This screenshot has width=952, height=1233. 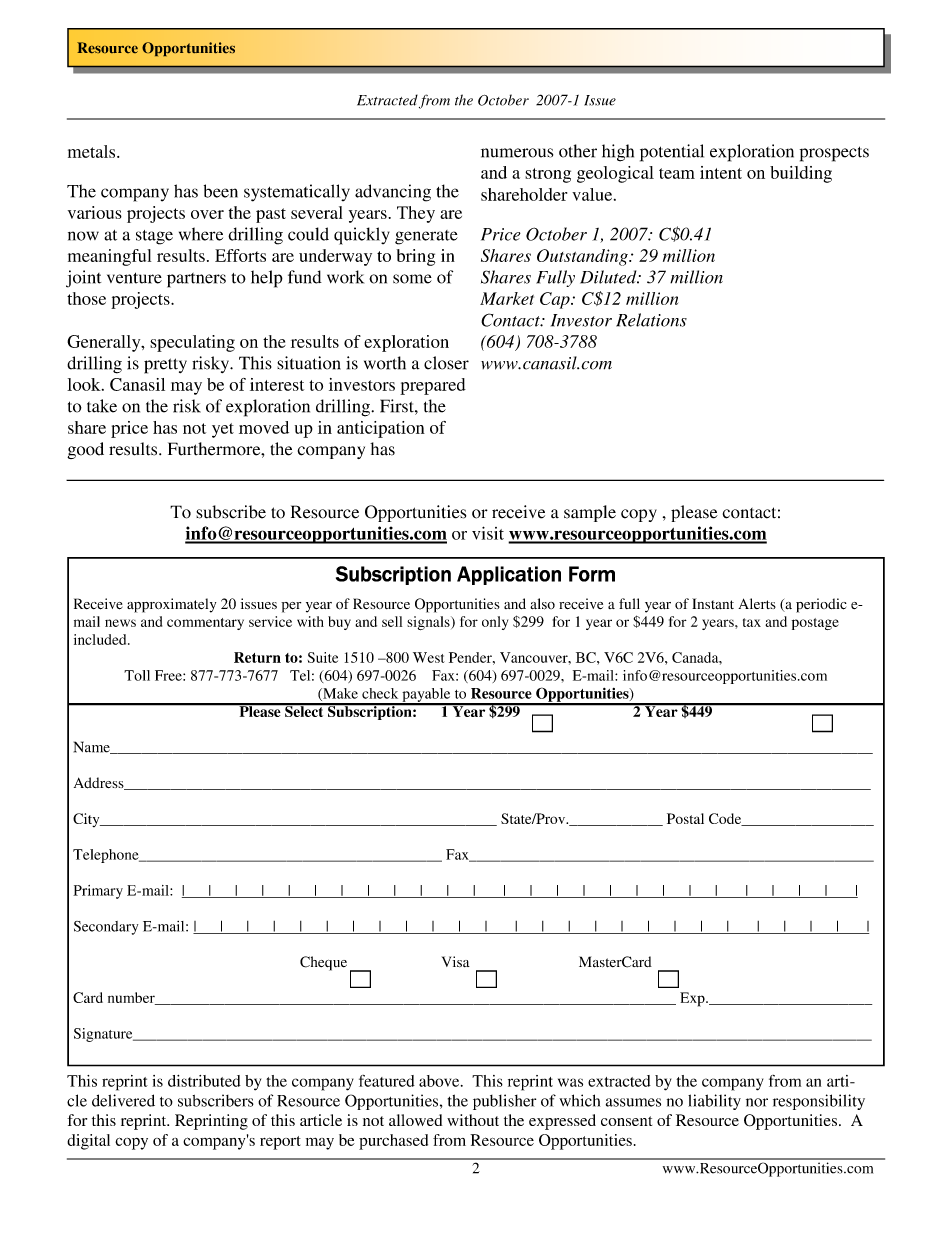 I want to click on allowed, so click(x=415, y=1120).
